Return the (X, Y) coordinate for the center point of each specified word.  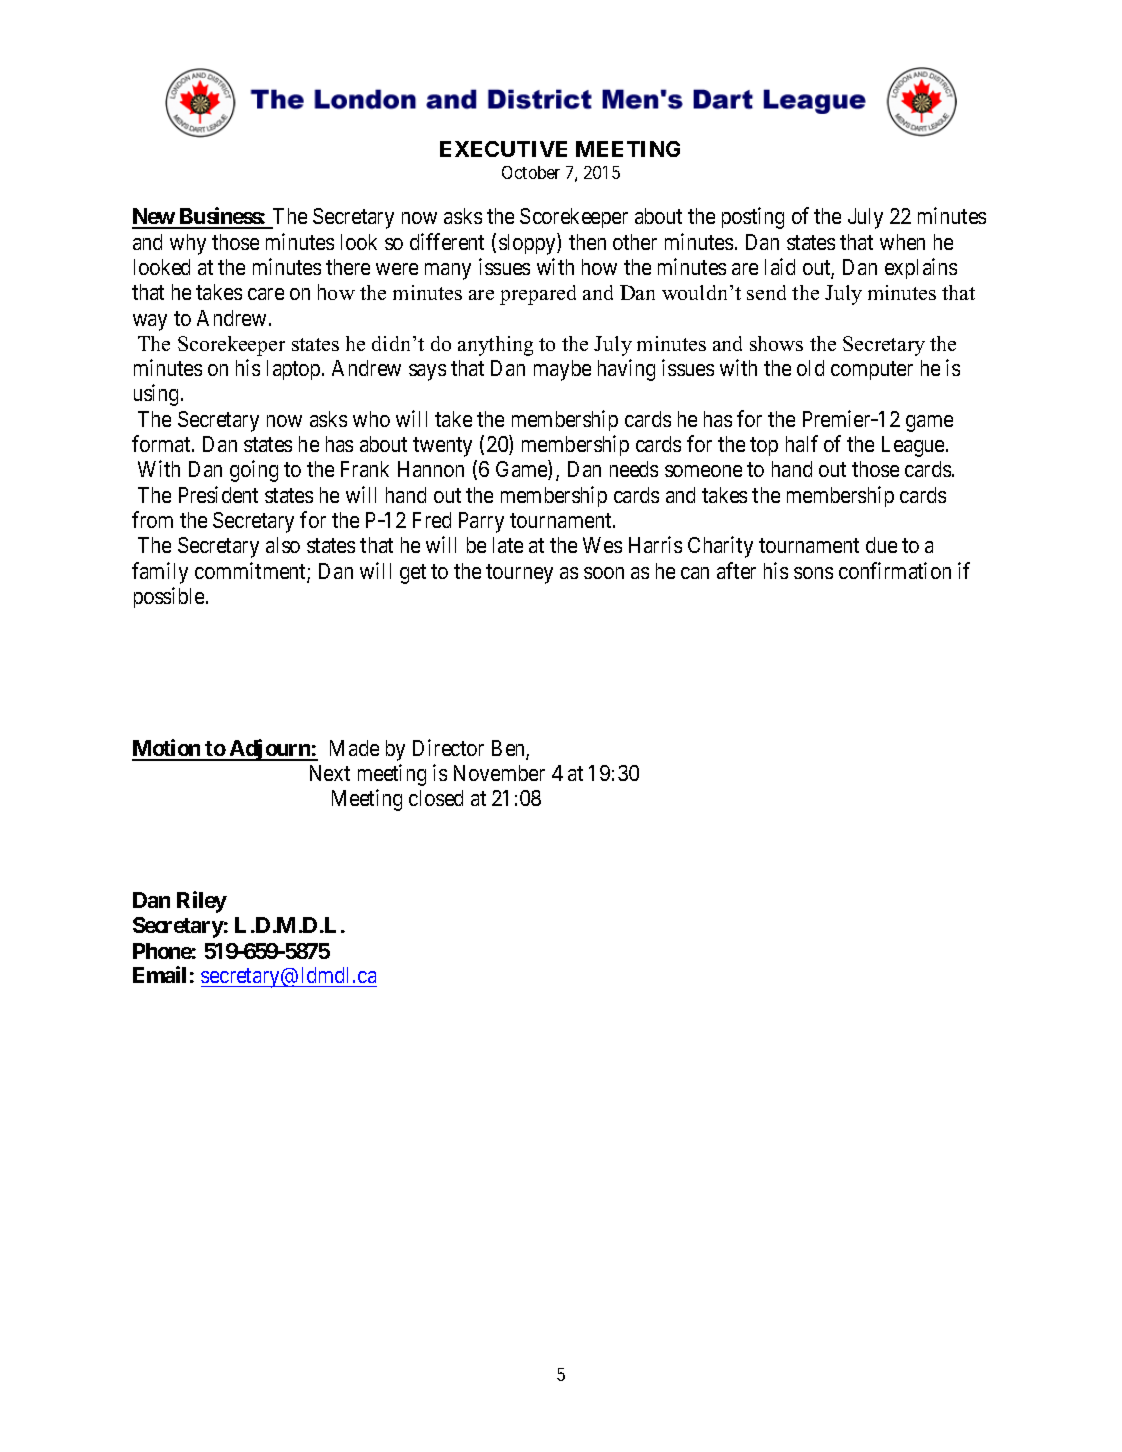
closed (436, 798)
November (499, 773)
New (154, 218)
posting (753, 218)
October (531, 172)
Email (159, 974)
